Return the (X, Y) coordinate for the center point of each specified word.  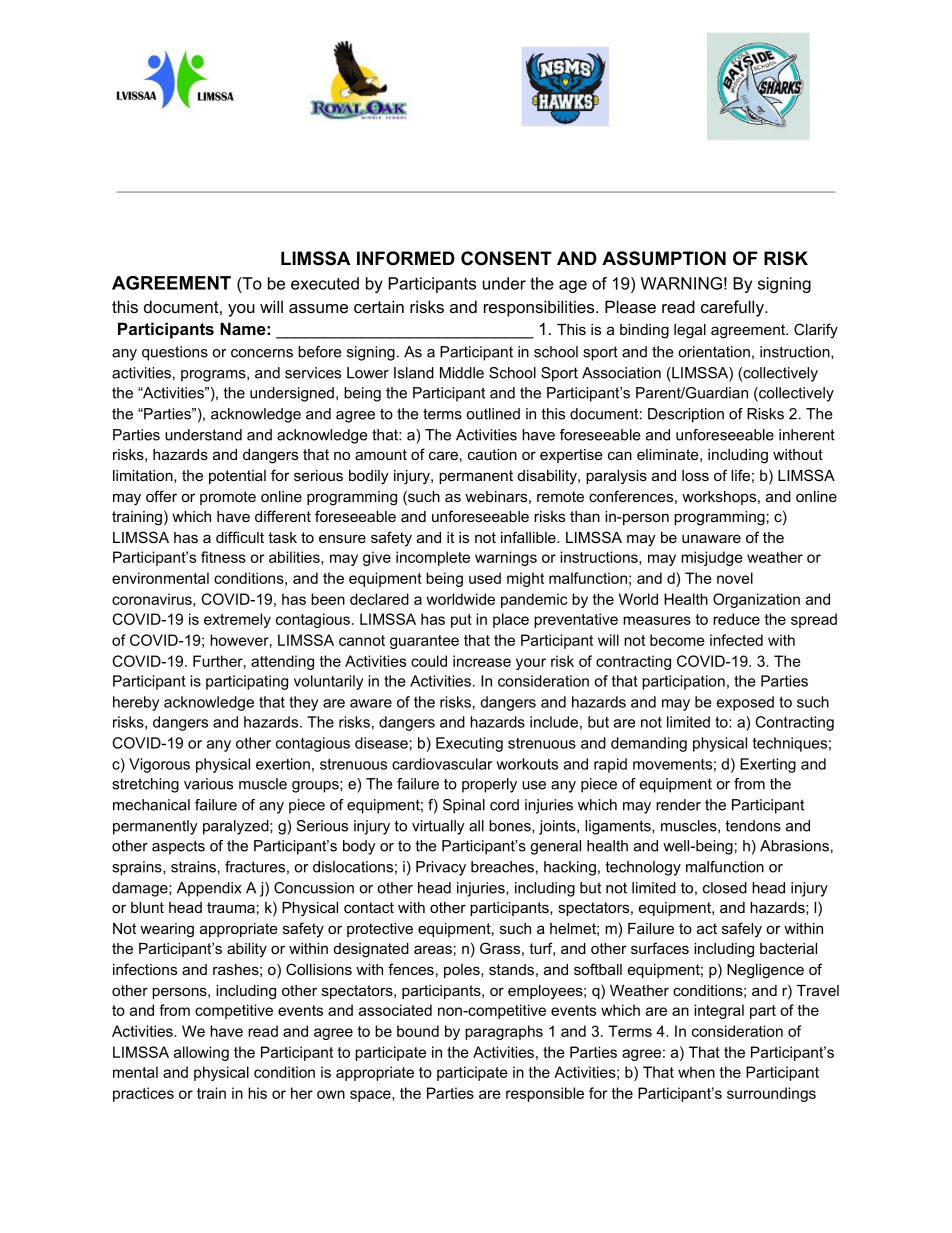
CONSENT (506, 258)
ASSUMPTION (664, 258)
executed (325, 283)
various (208, 784)
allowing (201, 1053)
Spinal (464, 806)
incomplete (433, 558)
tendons (753, 826)
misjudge (712, 558)
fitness (223, 557)
